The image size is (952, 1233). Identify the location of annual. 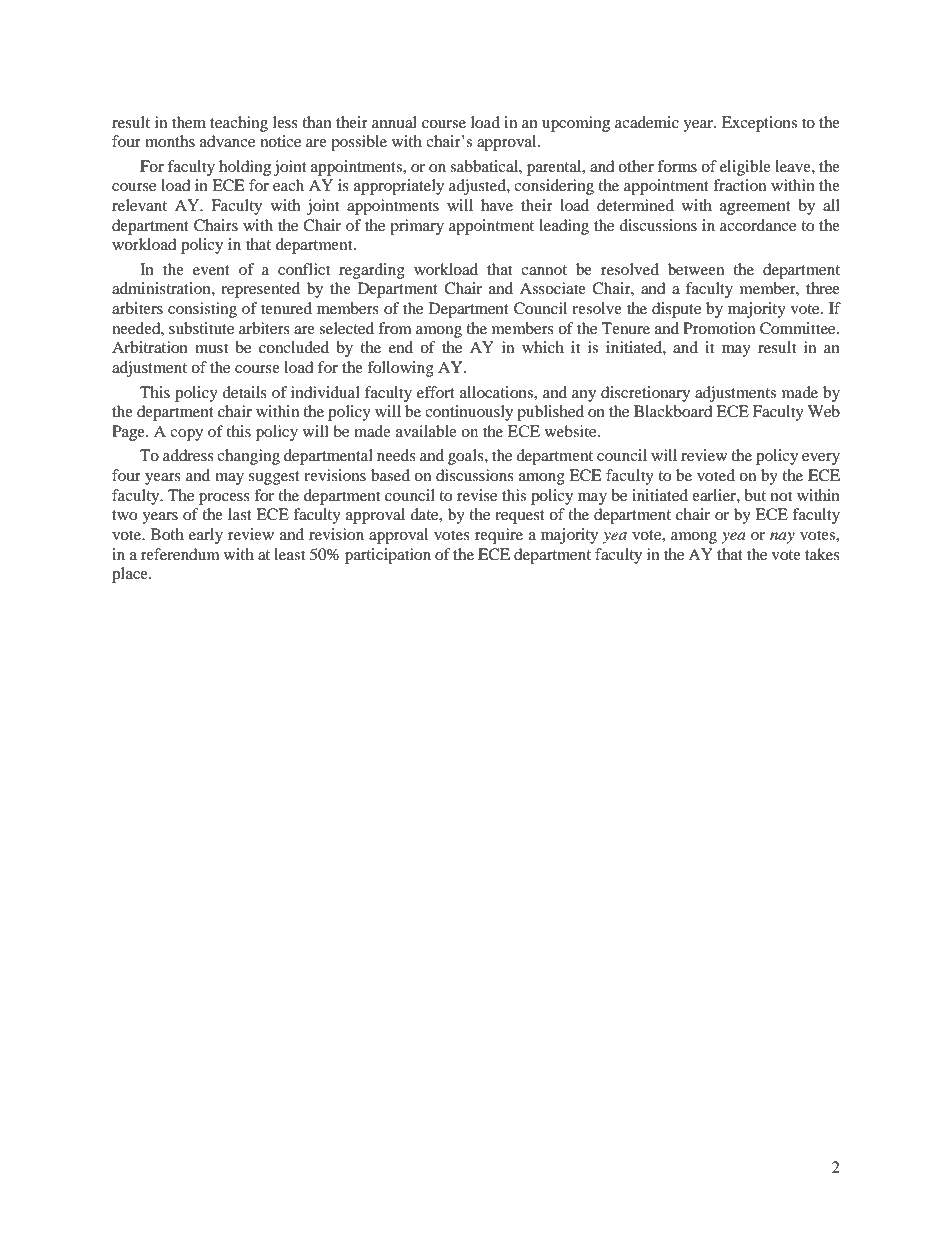
(394, 122).
